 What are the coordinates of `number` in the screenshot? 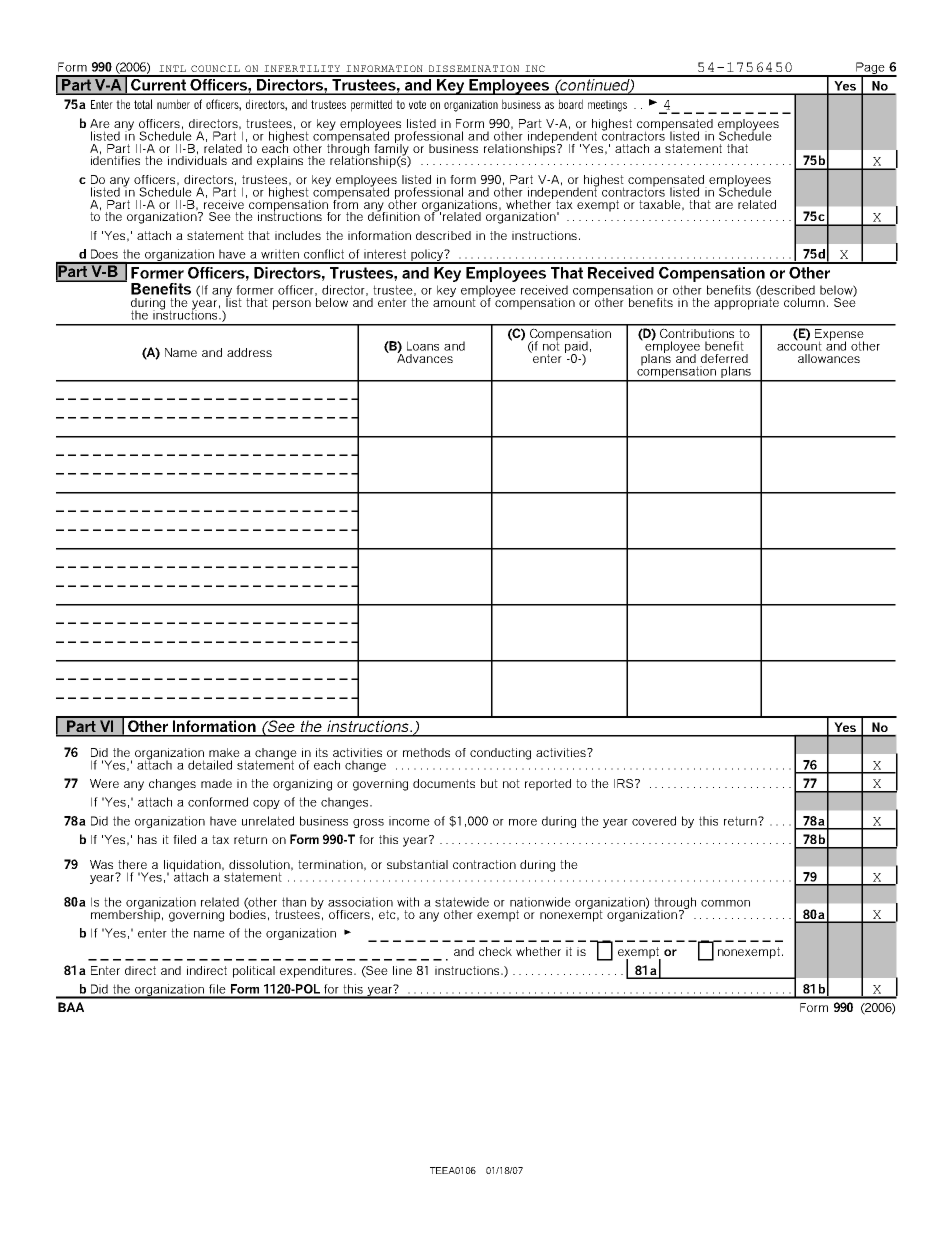 It's located at (173, 104).
